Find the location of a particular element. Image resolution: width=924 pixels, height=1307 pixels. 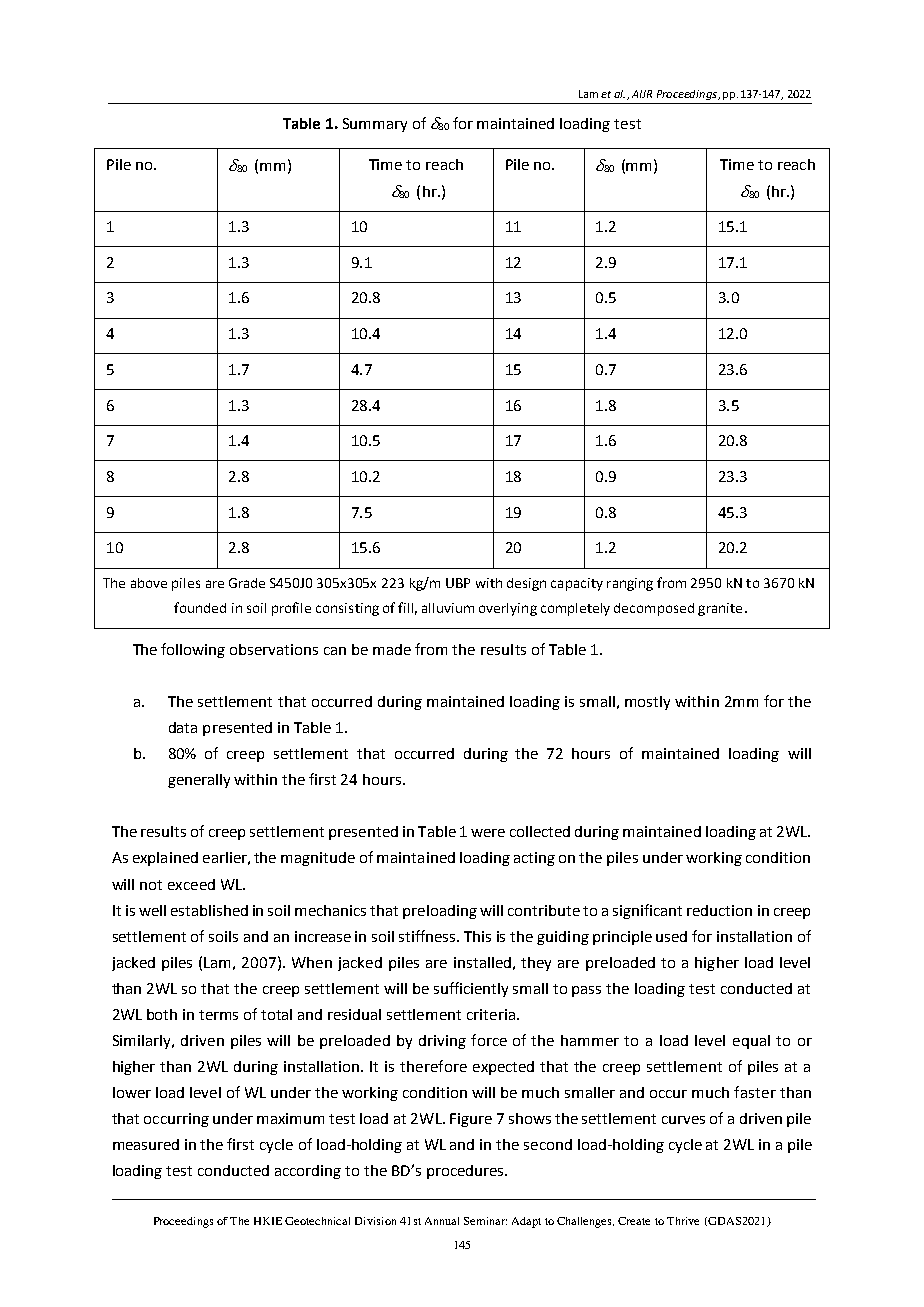

sufficiently is located at coordinates (471, 989).
